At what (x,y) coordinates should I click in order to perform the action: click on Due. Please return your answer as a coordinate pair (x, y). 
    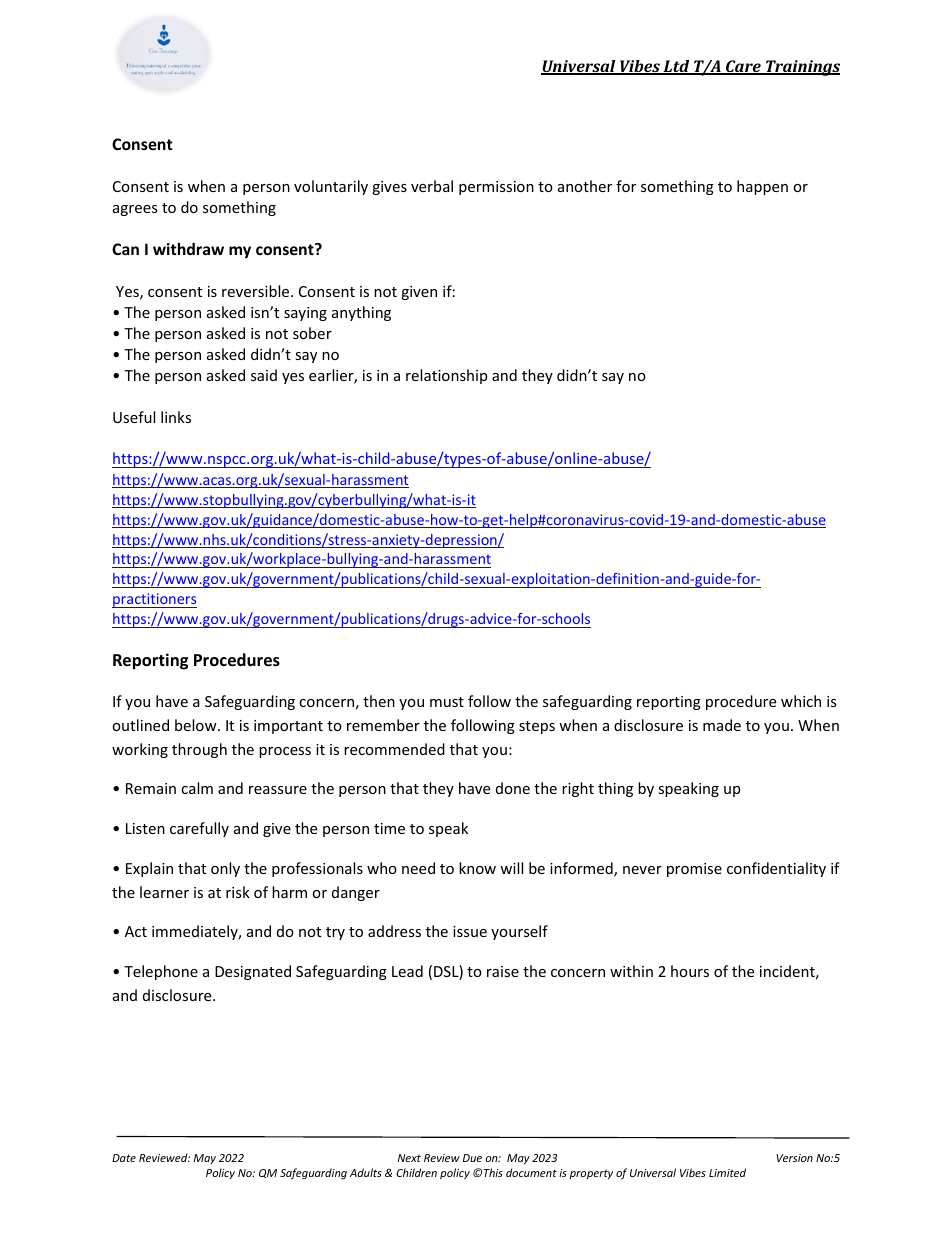
    Looking at the image, I should click on (472, 1158).
